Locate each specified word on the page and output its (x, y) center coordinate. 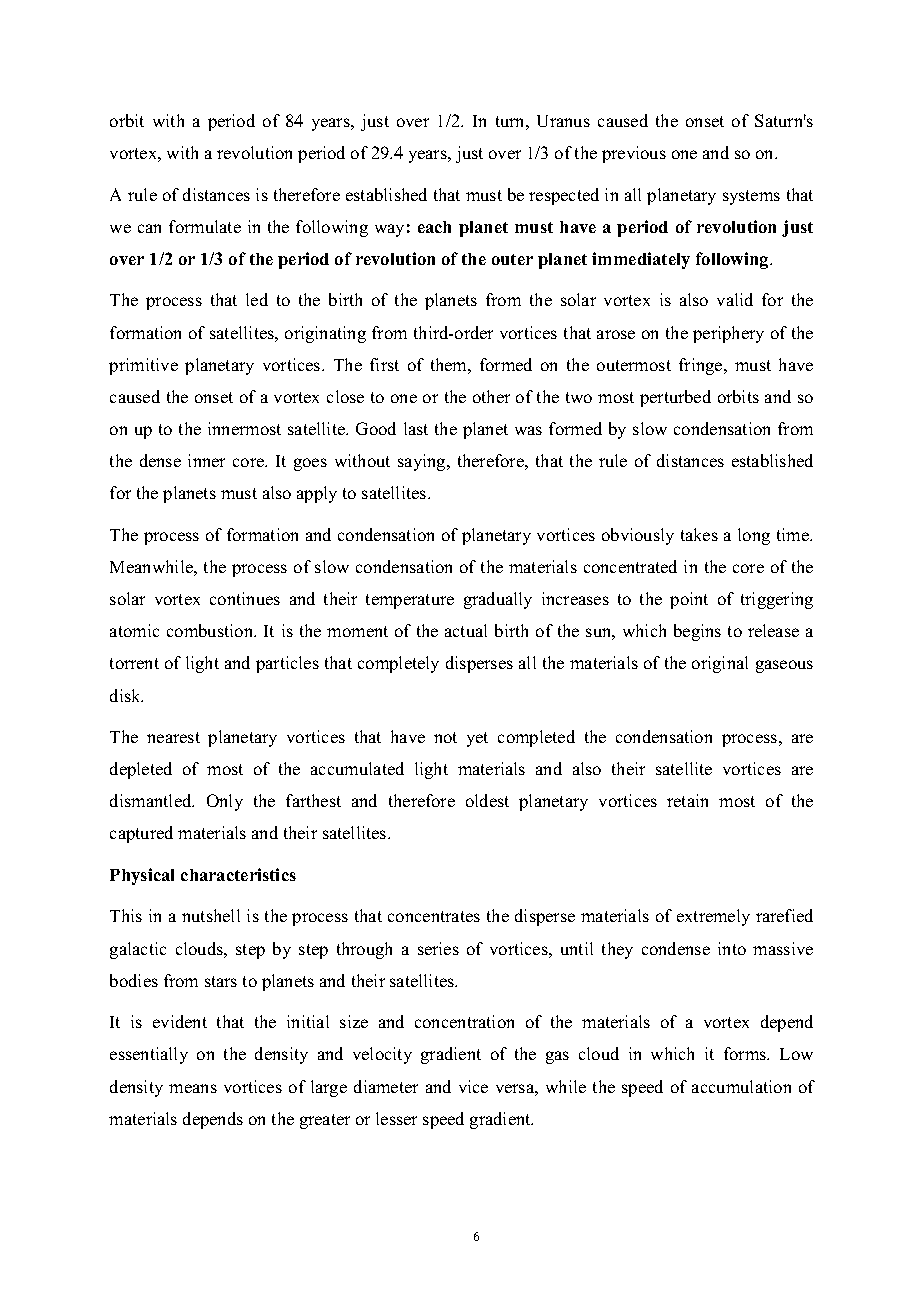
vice (473, 1086)
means (193, 1088)
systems (751, 197)
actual (466, 630)
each (434, 227)
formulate (205, 226)
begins (697, 632)
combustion (211, 630)
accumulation (741, 1086)
